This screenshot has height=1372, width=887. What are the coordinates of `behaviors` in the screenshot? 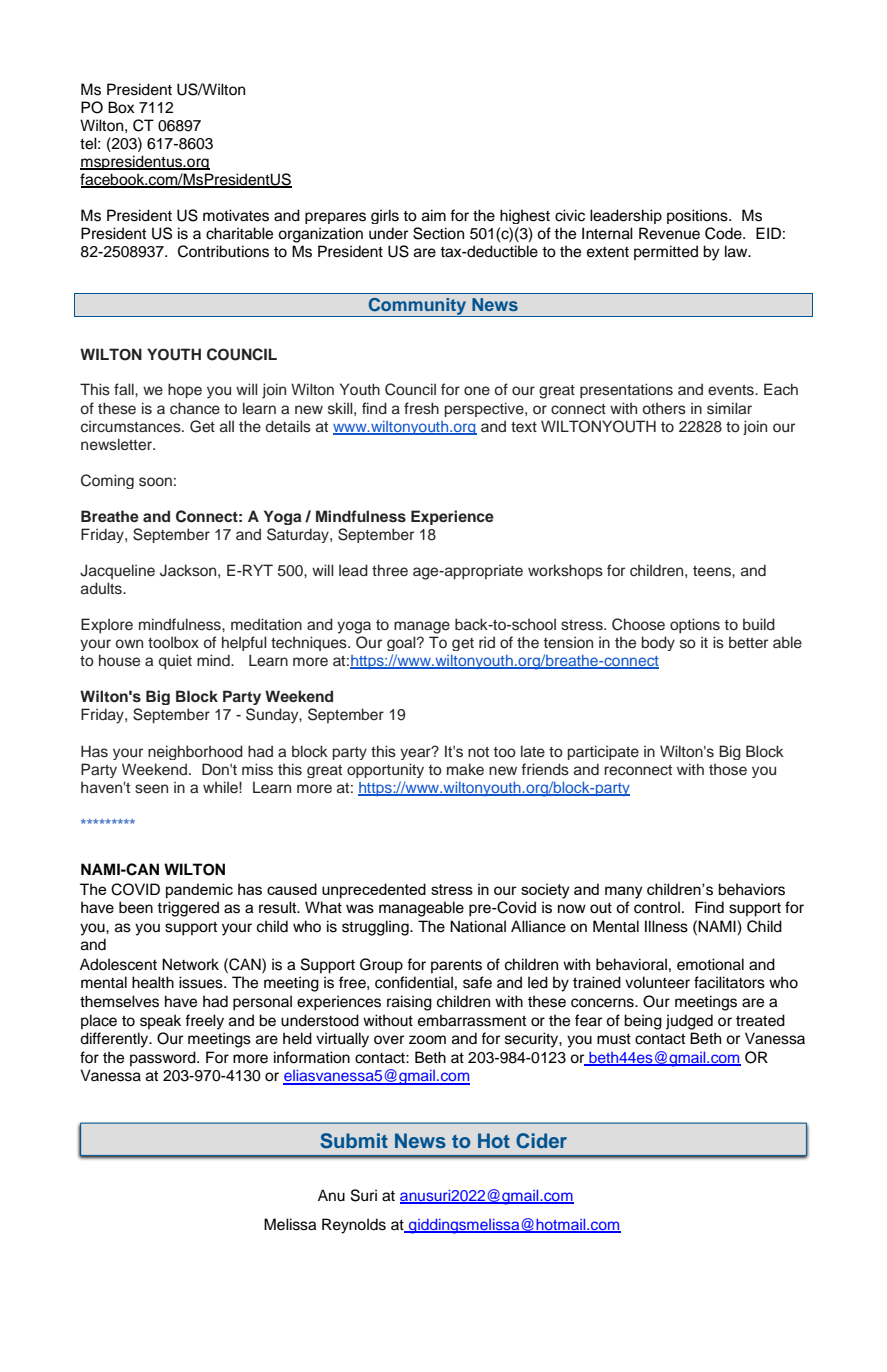 It's located at (751, 889).
